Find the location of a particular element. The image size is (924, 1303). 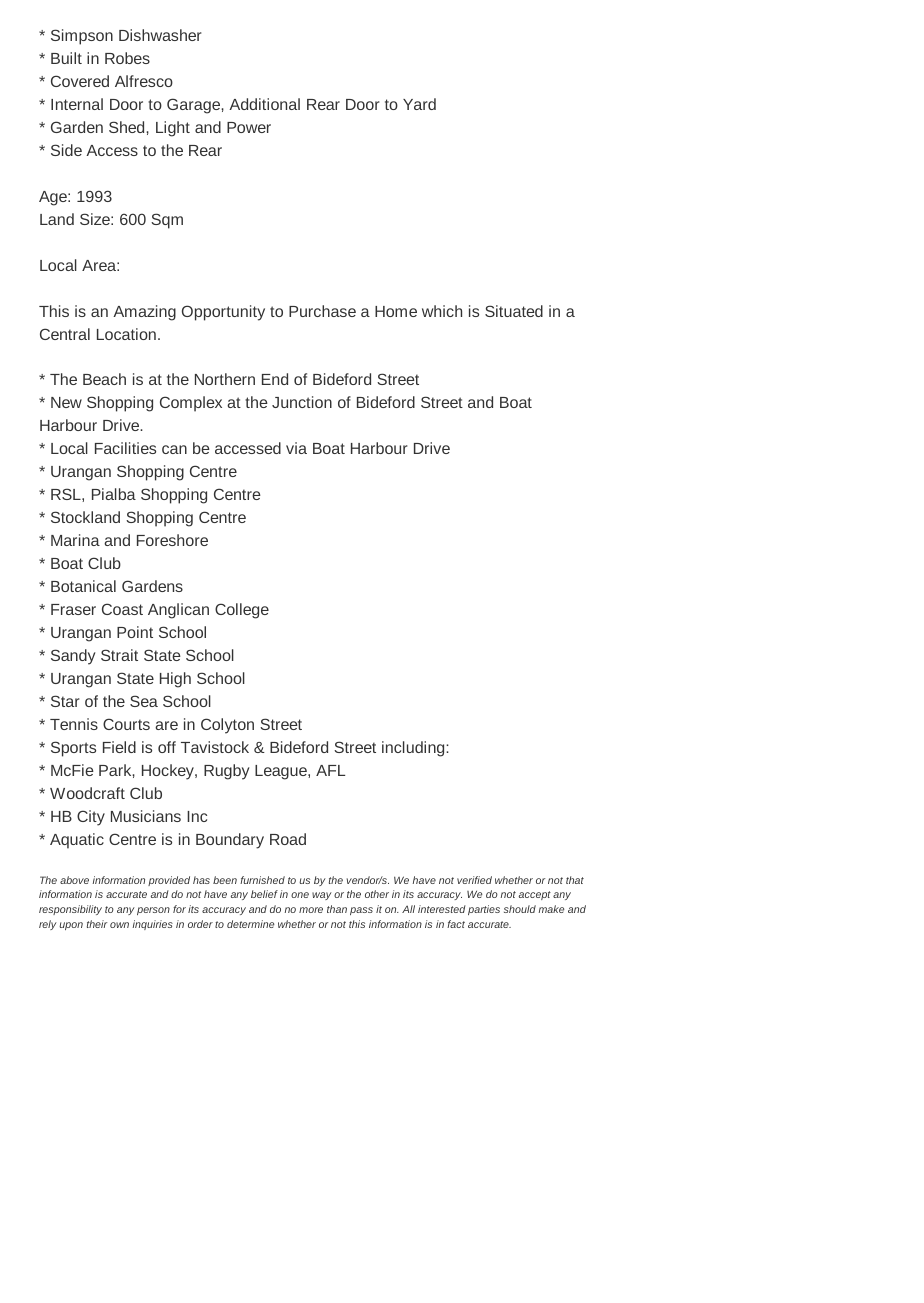

Amazing is located at coordinates (144, 313).
